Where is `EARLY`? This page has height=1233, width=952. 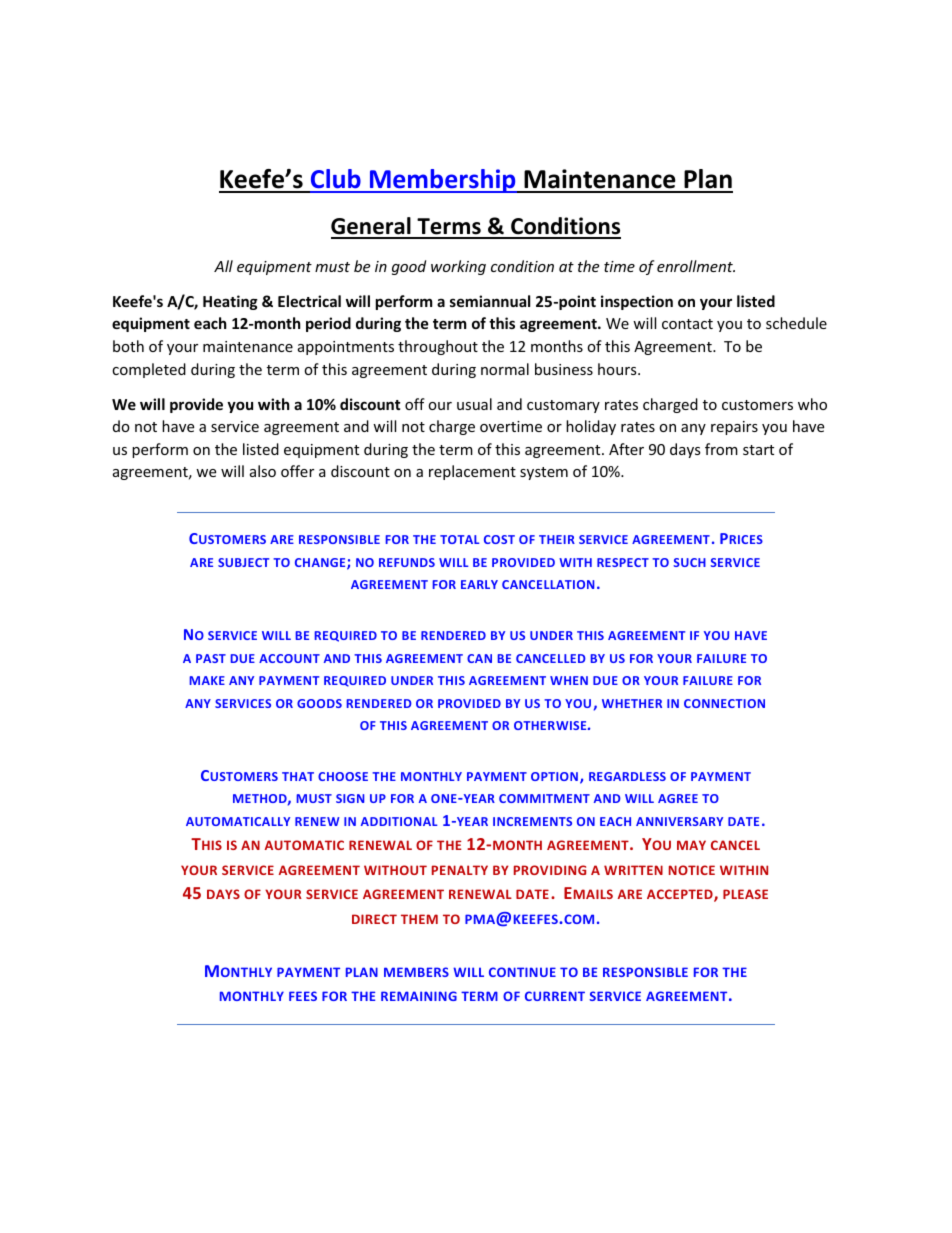 EARLY is located at coordinates (479, 584).
